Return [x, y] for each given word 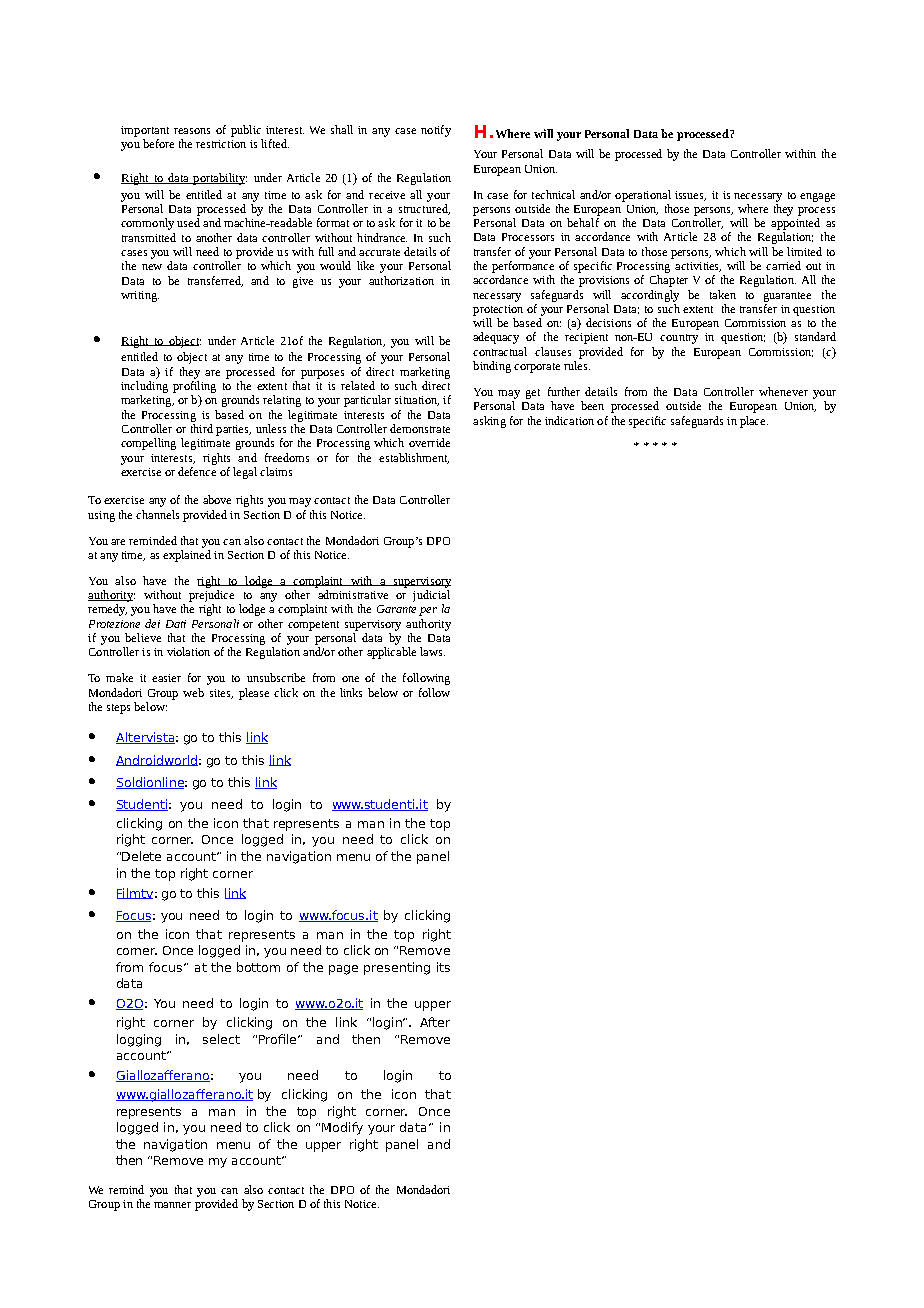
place [754, 422]
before [158, 143]
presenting [397, 968]
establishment [414, 458]
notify [436, 131]
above [217, 499]
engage [817, 197]
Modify [342, 1128]
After [435, 1022]
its [443, 967]
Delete [141, 856]
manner [172, 1205]
